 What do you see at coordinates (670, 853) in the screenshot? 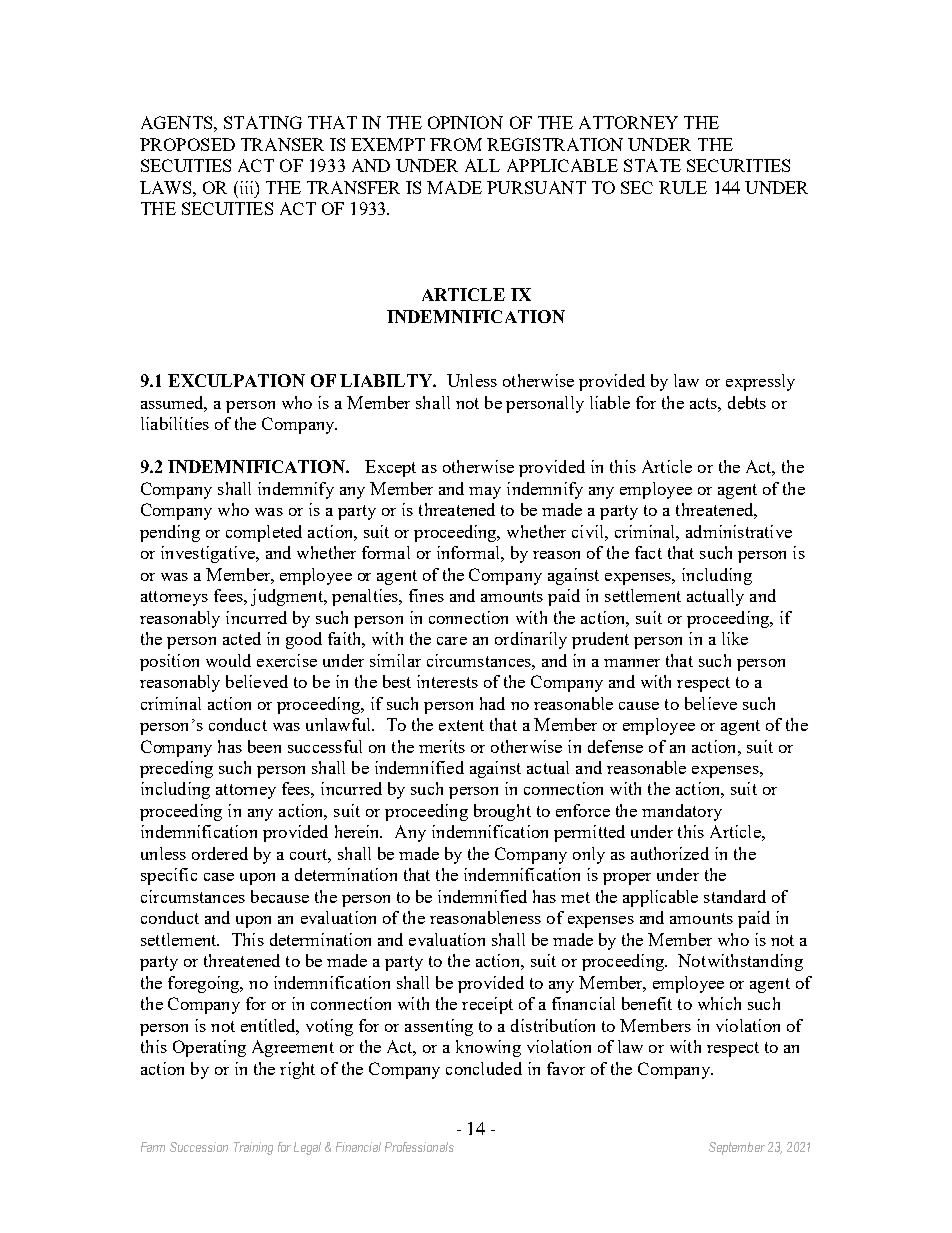
I see `authorized` at bounding box center [670, 853].
